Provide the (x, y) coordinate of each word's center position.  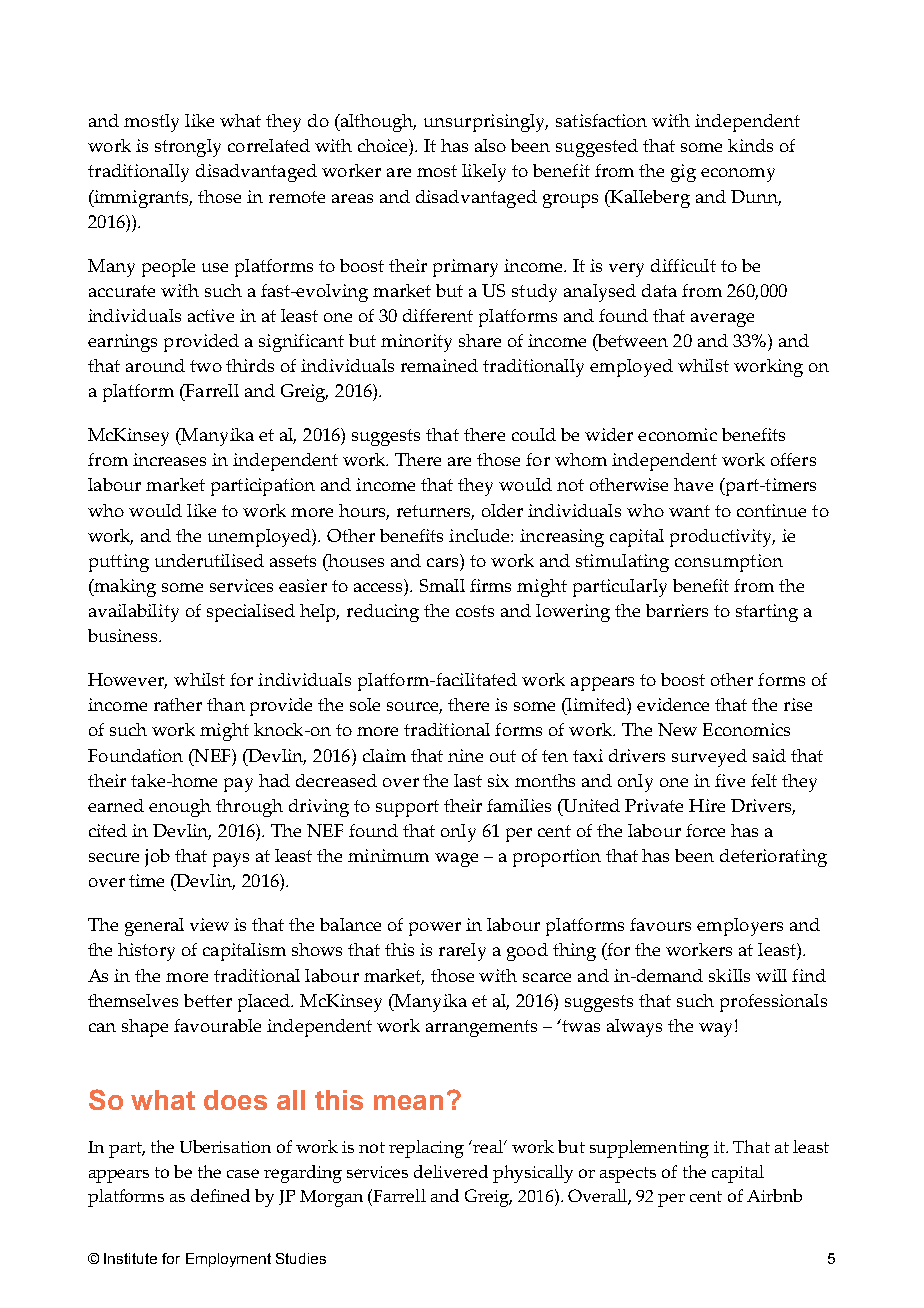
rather (178, 704)
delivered (451, 1171)
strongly (188, 148)
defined (220, 1195)
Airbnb (774, 1195)
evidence (673, 704)
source (414, 708)
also (490, 145)
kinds (750, 145)
